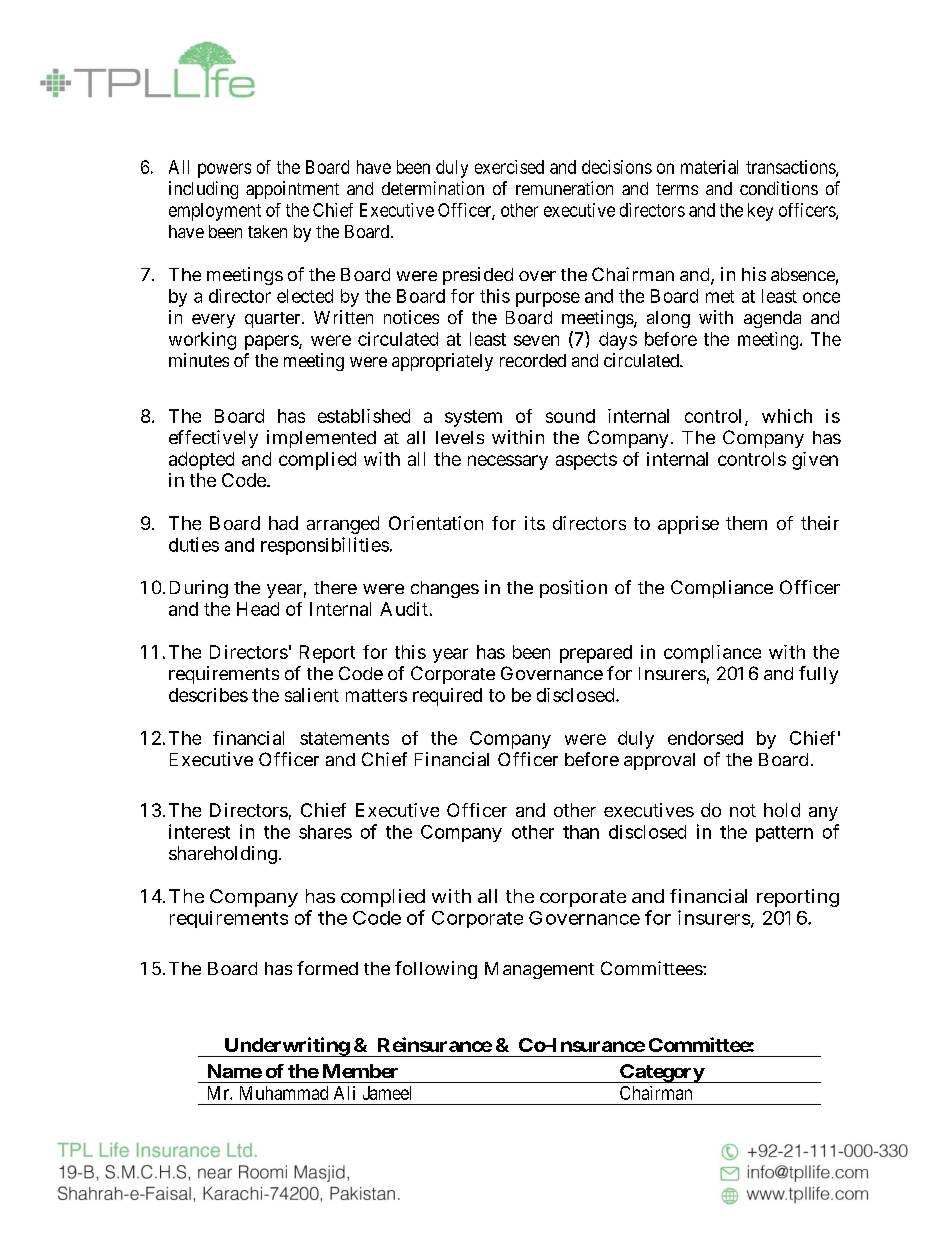 Image resolution: width=952 pixels, height=1233 pixels. What do you see at coordinates (581, 832) in the screenshot?
I see `than` at bounding box center [581, 832].
